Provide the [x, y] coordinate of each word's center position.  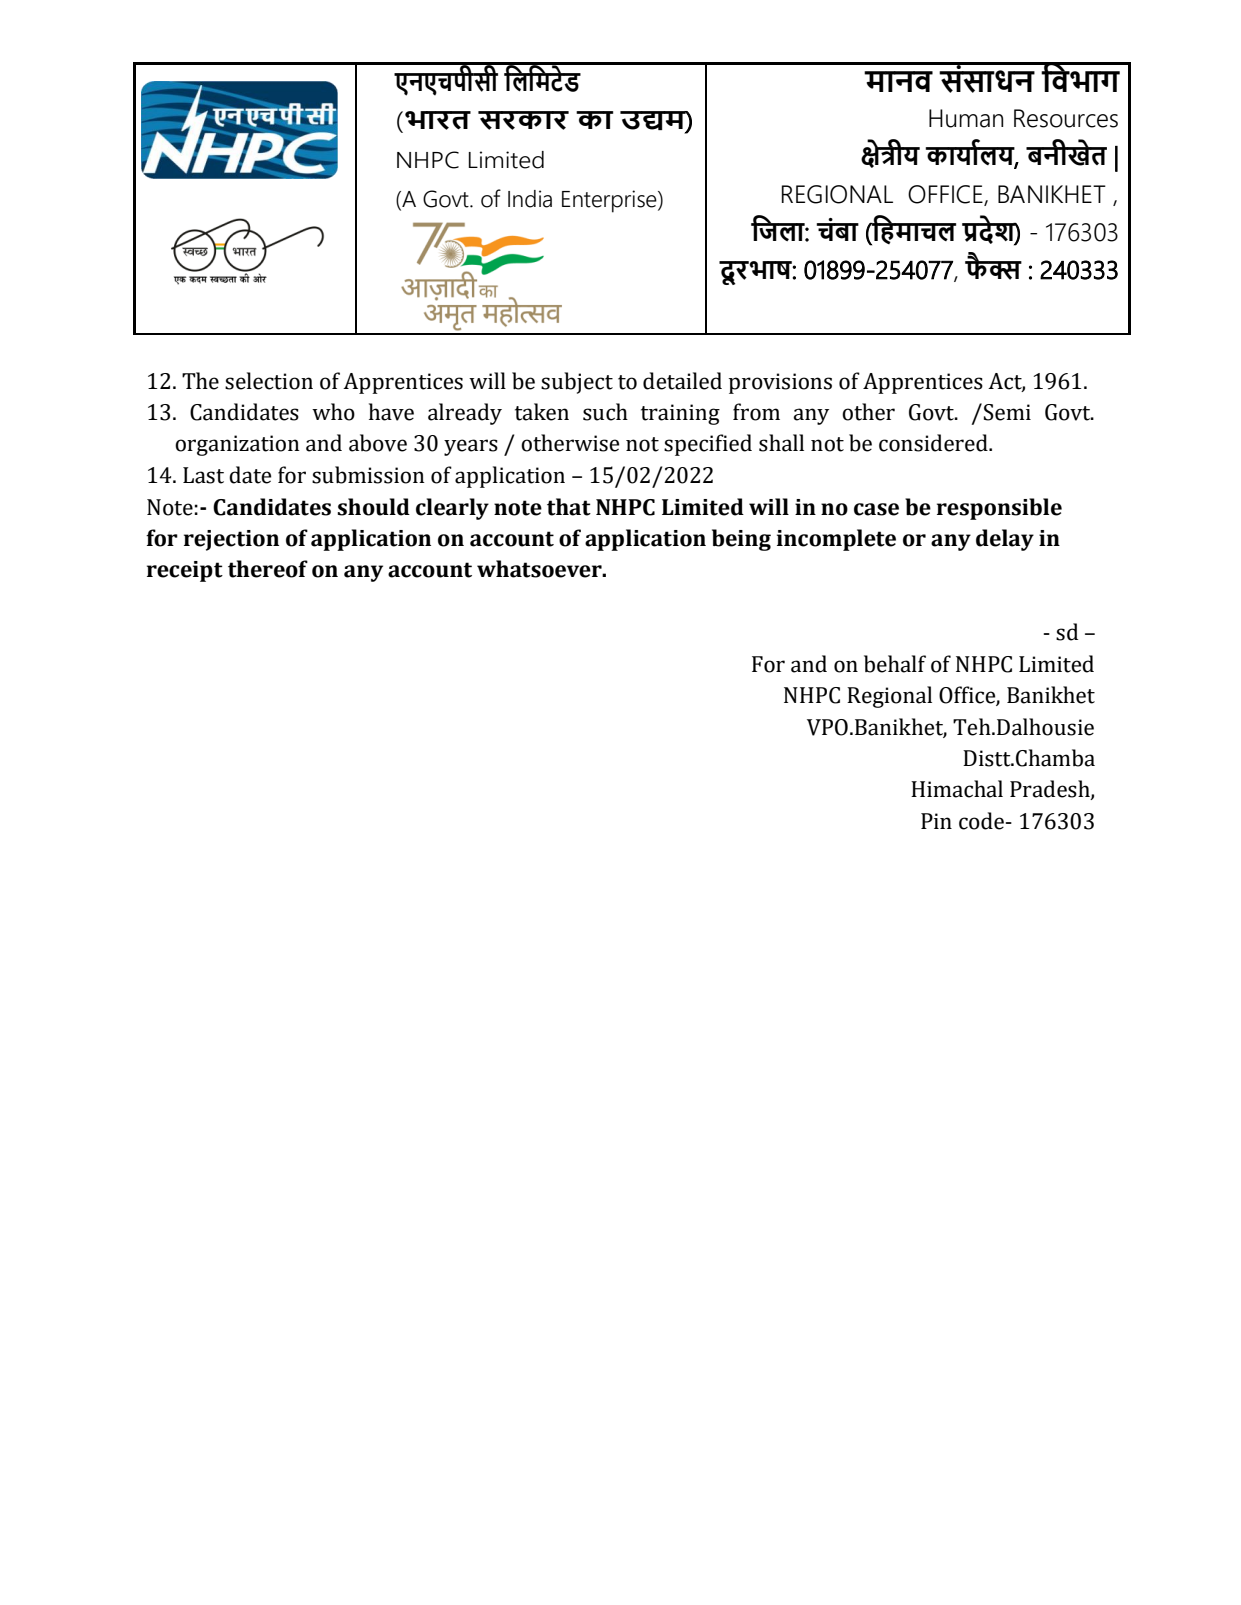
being [741, 540]
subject [577, 383]
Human [966, 118]
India [530, 199]
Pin [936, 821]
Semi [1007, 412]
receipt [185, 571]
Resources [1066, 118]
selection [269, 381]
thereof [268, 569]
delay [1005, 540]
